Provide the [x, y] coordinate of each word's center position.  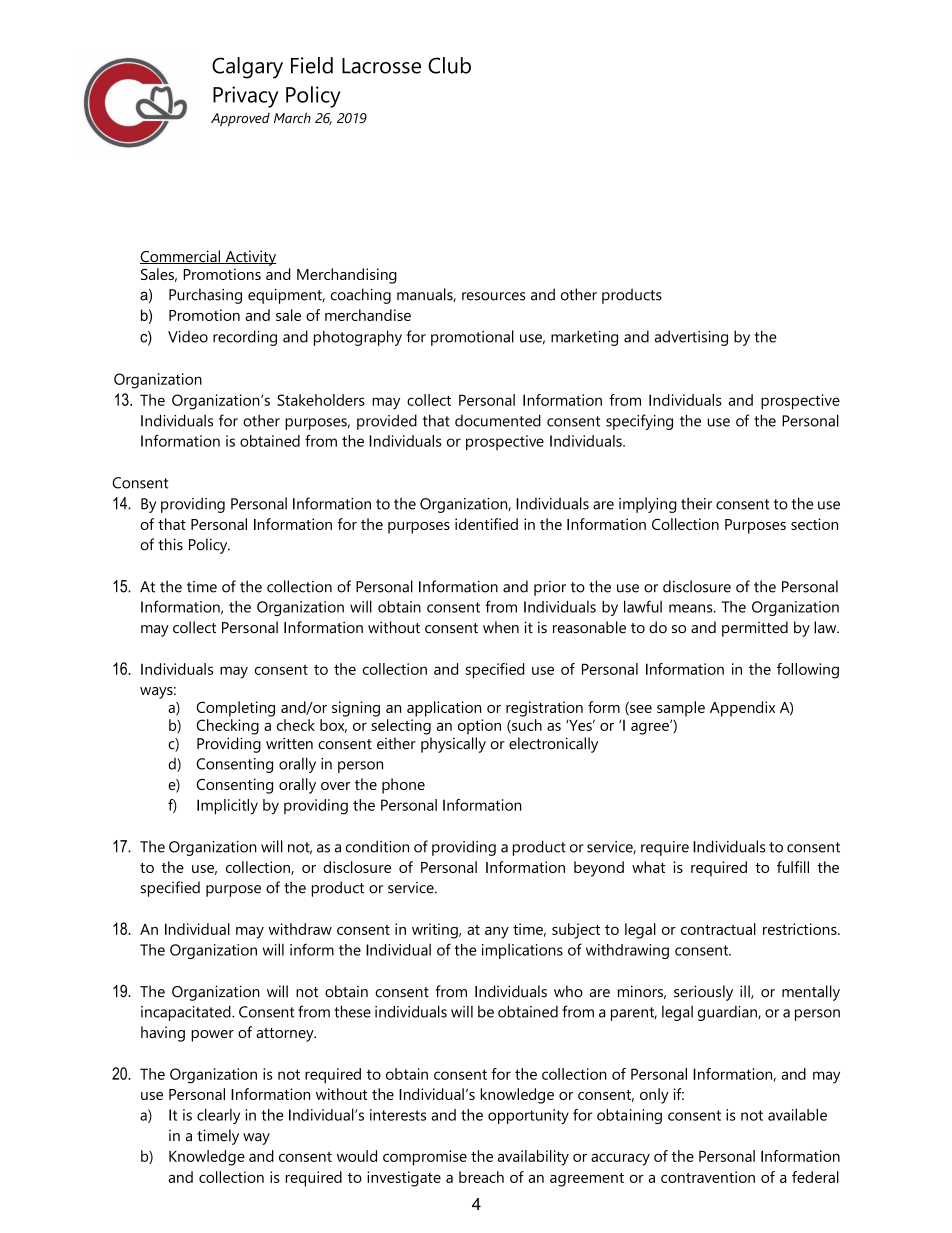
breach [481, 1177]
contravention [708, 1177]
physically [453, 745]
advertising [691, 338]
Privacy [245, 97]
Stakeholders [321, 400]
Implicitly [227, 807]
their [696, 503]
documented [498, 420]
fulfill [793, 867]
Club [449, 65]
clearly [218, 1116]
